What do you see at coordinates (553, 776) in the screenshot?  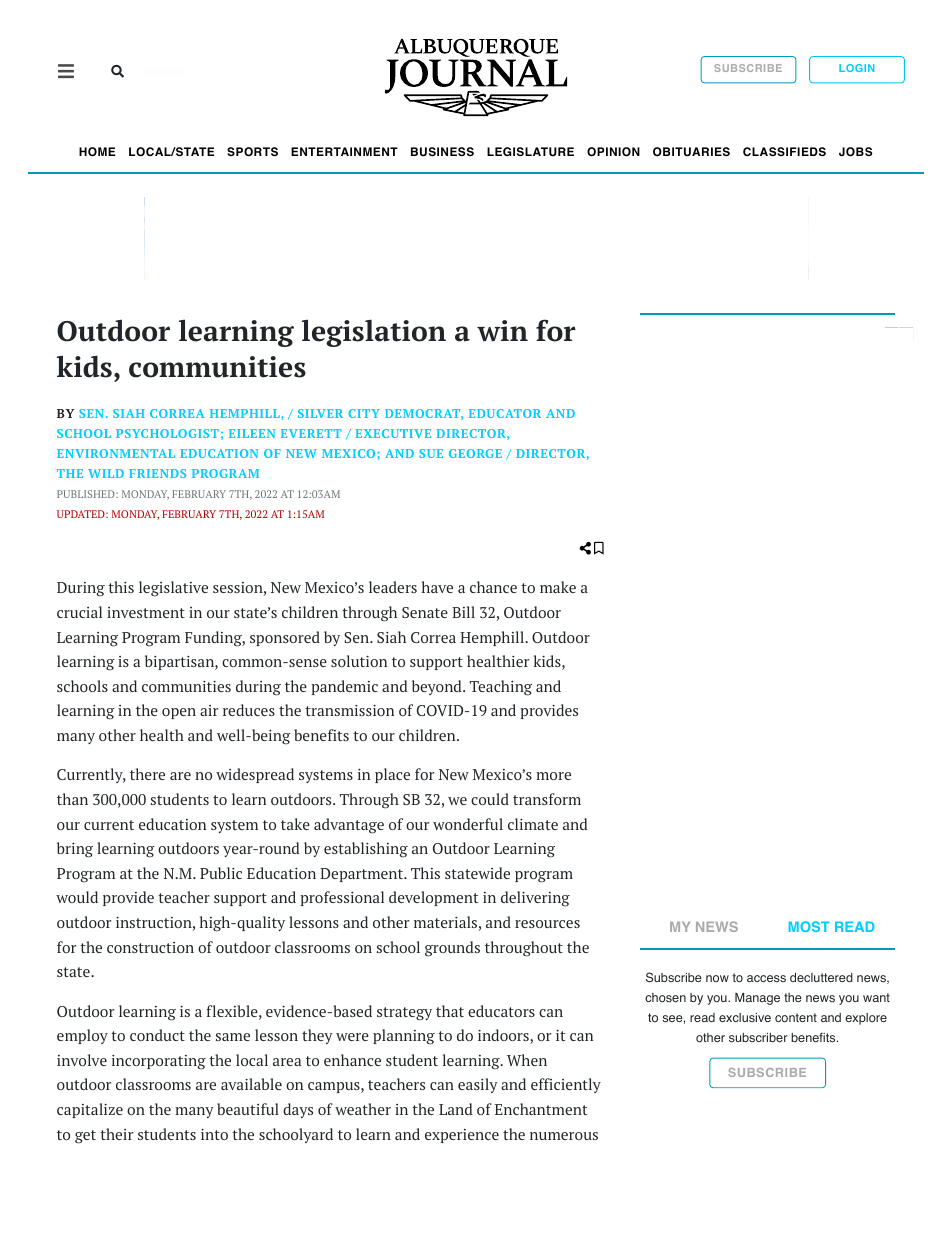 I see `more` at bounding box center [553, 776].
